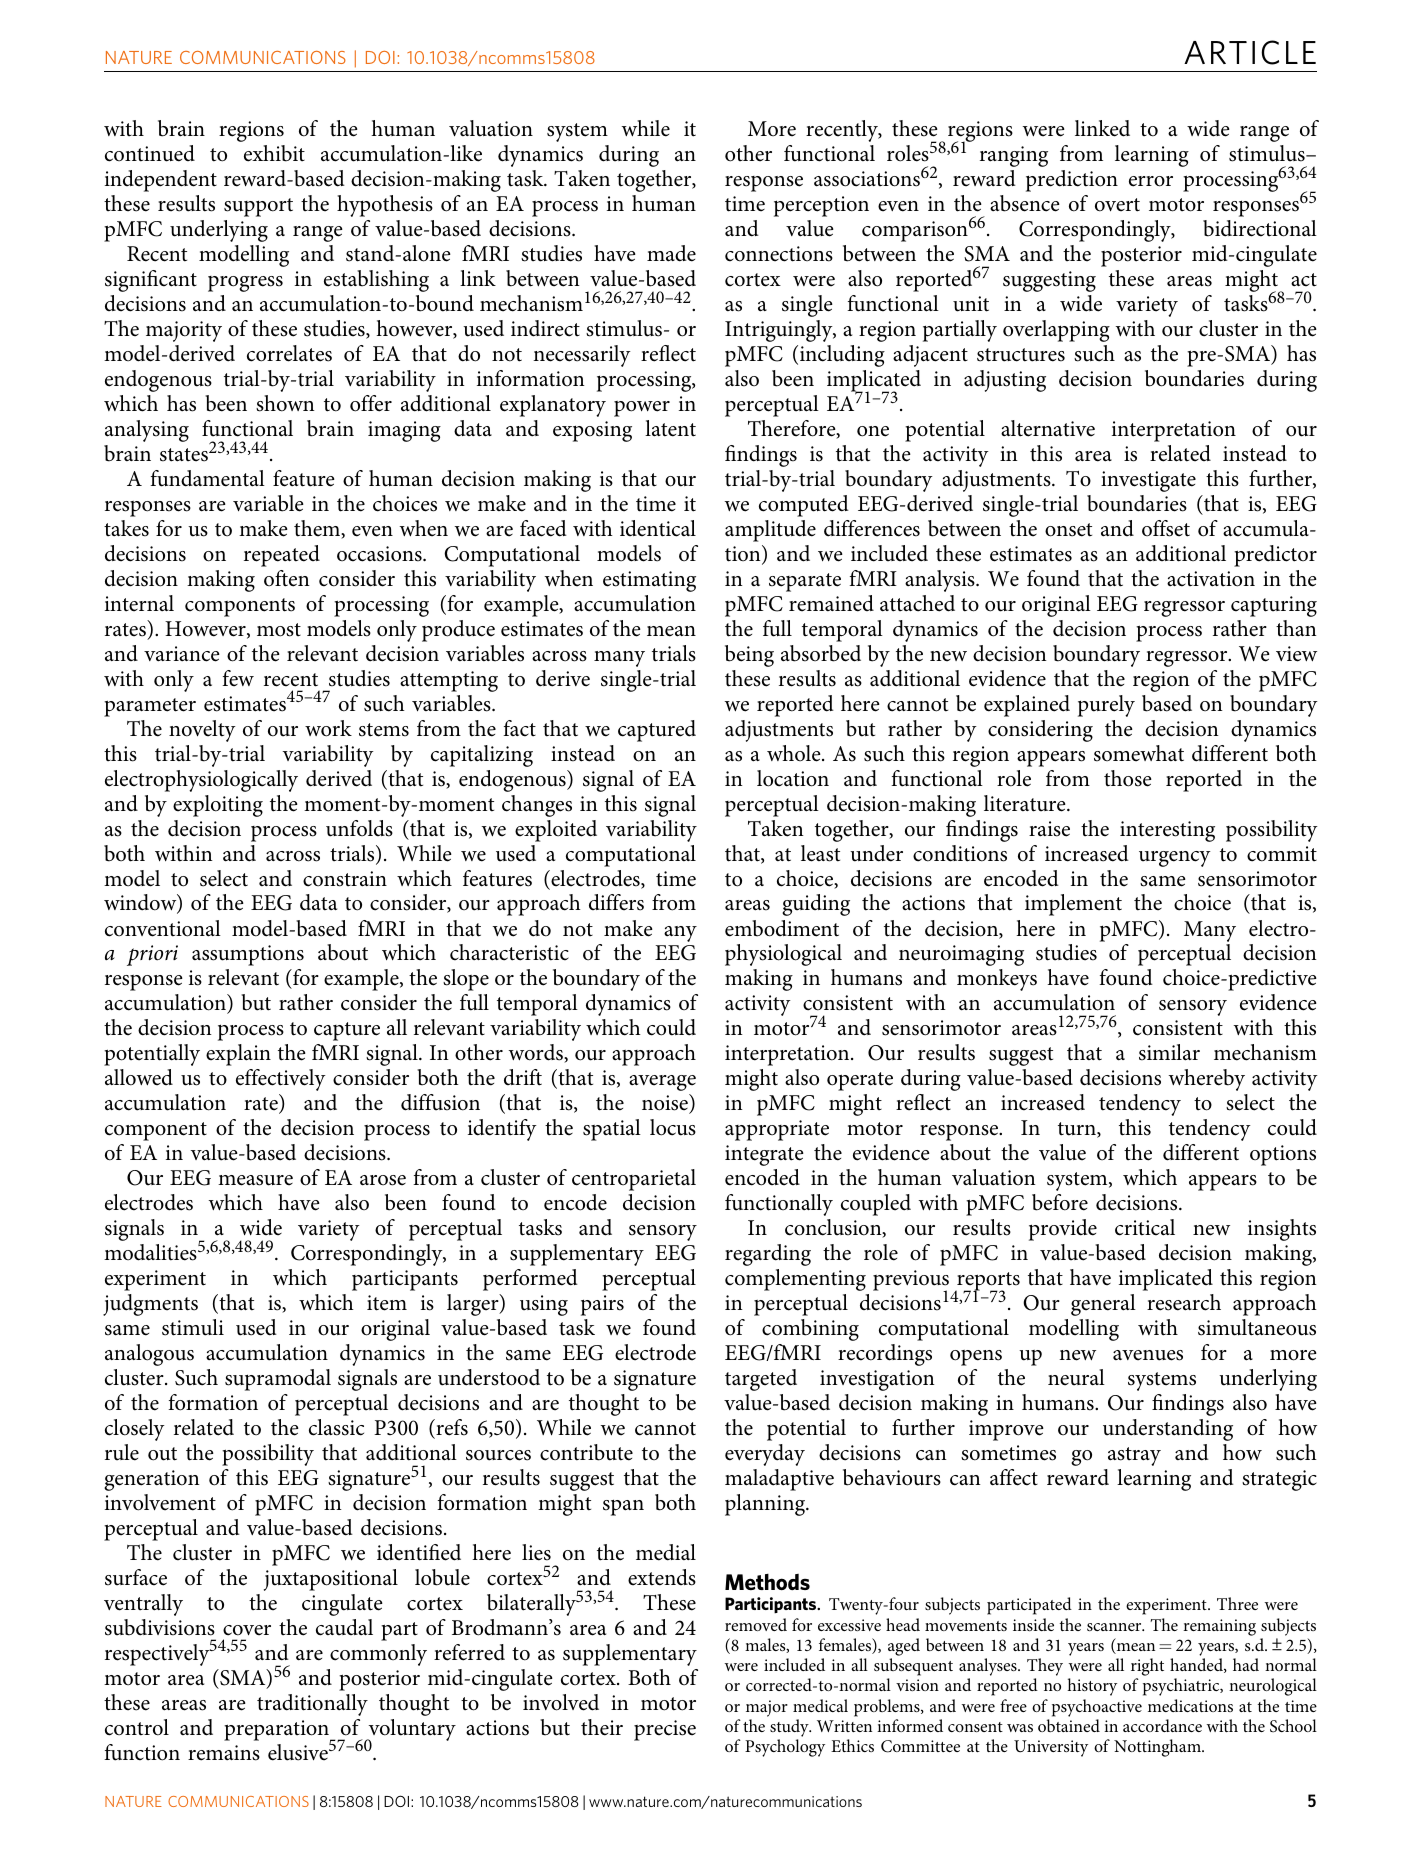 Image resolution: width=1421 pixels, height=1868 pixels. What do you see at coordinates (281, 1080) in the screenshot?
I see `effectively` at bounding box center [281, 1080].
